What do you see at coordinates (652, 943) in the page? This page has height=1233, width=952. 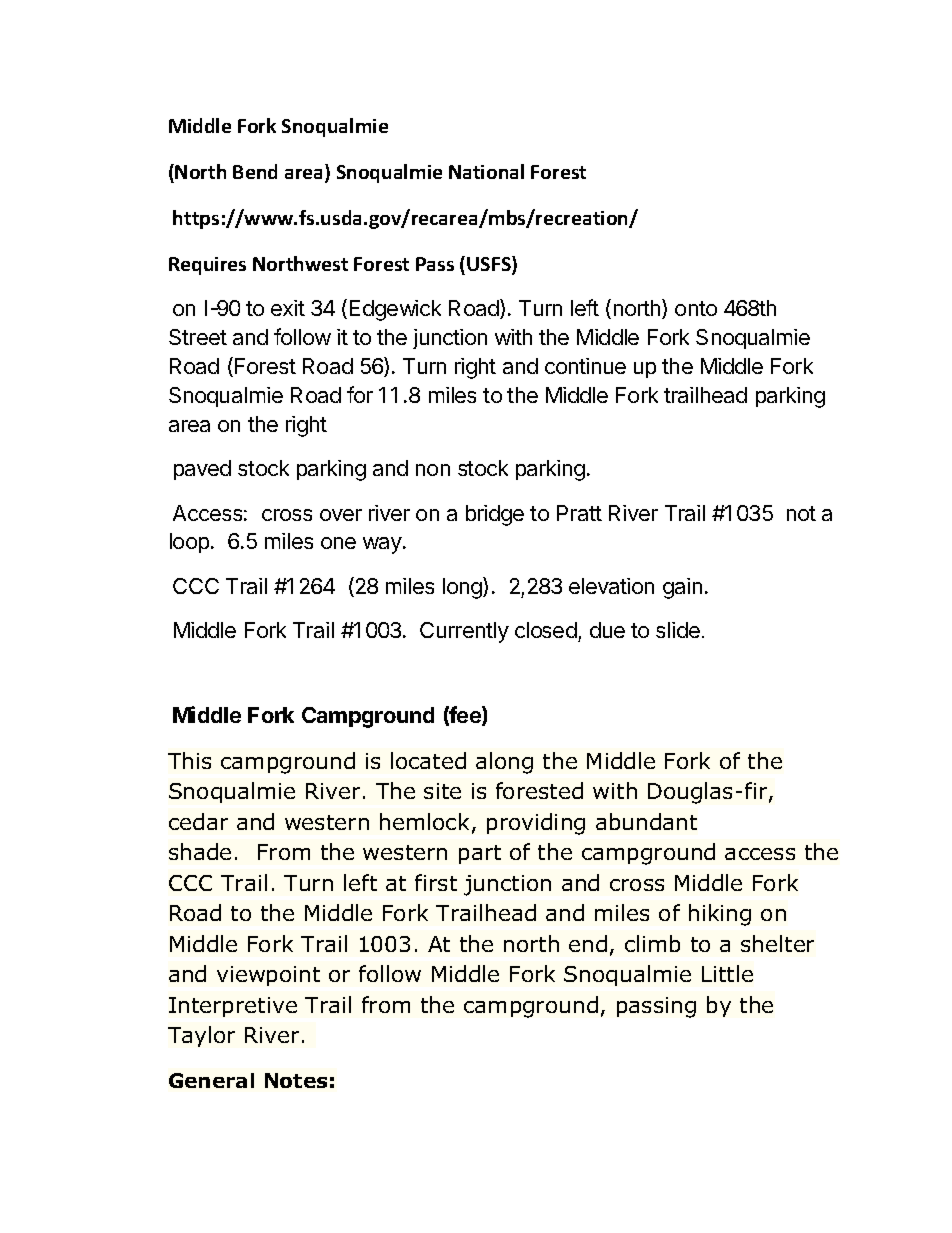 I see `climb` at bounding box center [652, 943].
